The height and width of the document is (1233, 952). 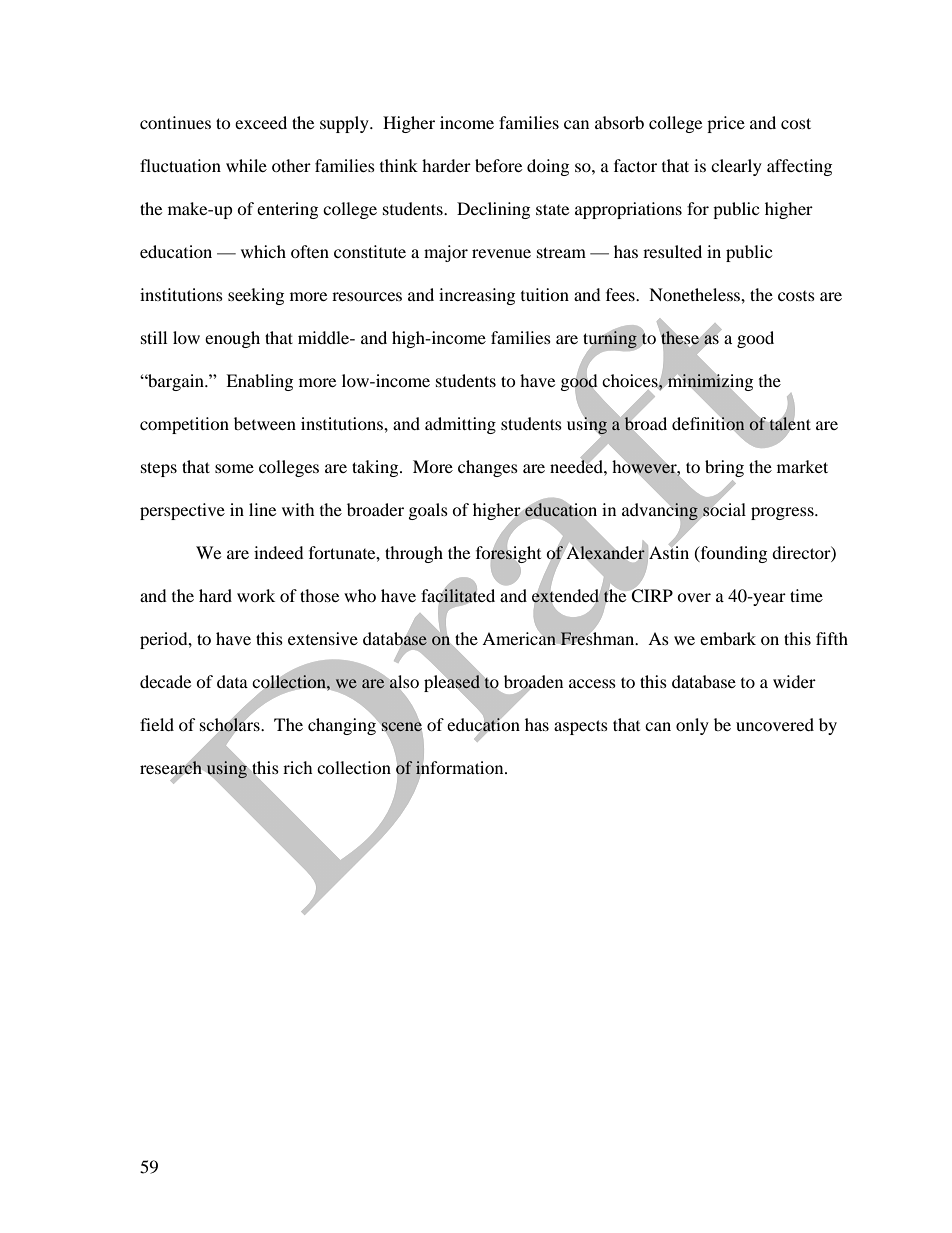 I want to click on enough, so click(x=232, y=339).
